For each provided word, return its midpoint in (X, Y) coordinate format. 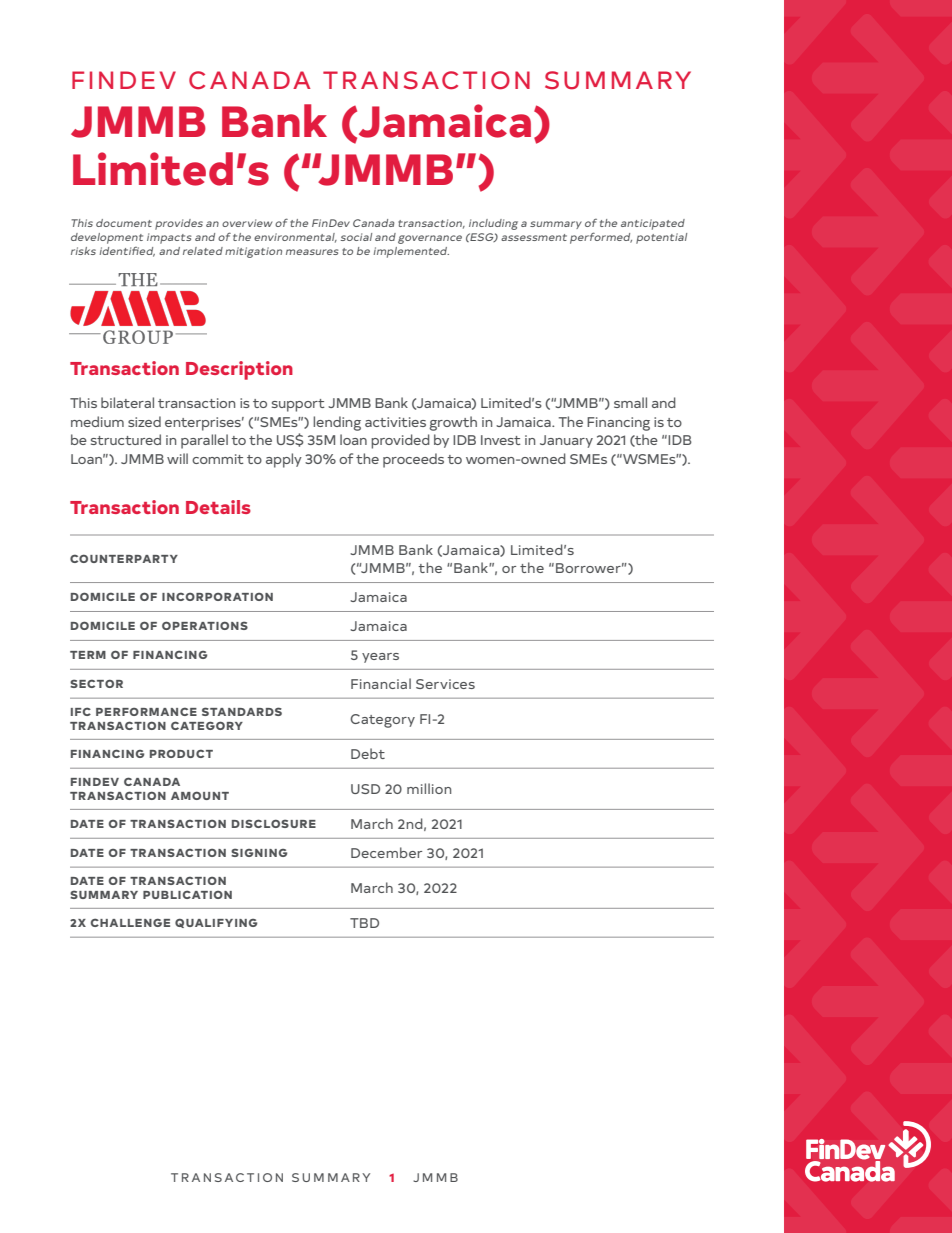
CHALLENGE (130, 922)
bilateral (127, 402)
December (386, 852)
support (298, 405)
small (630, 402)
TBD (364, 923)
